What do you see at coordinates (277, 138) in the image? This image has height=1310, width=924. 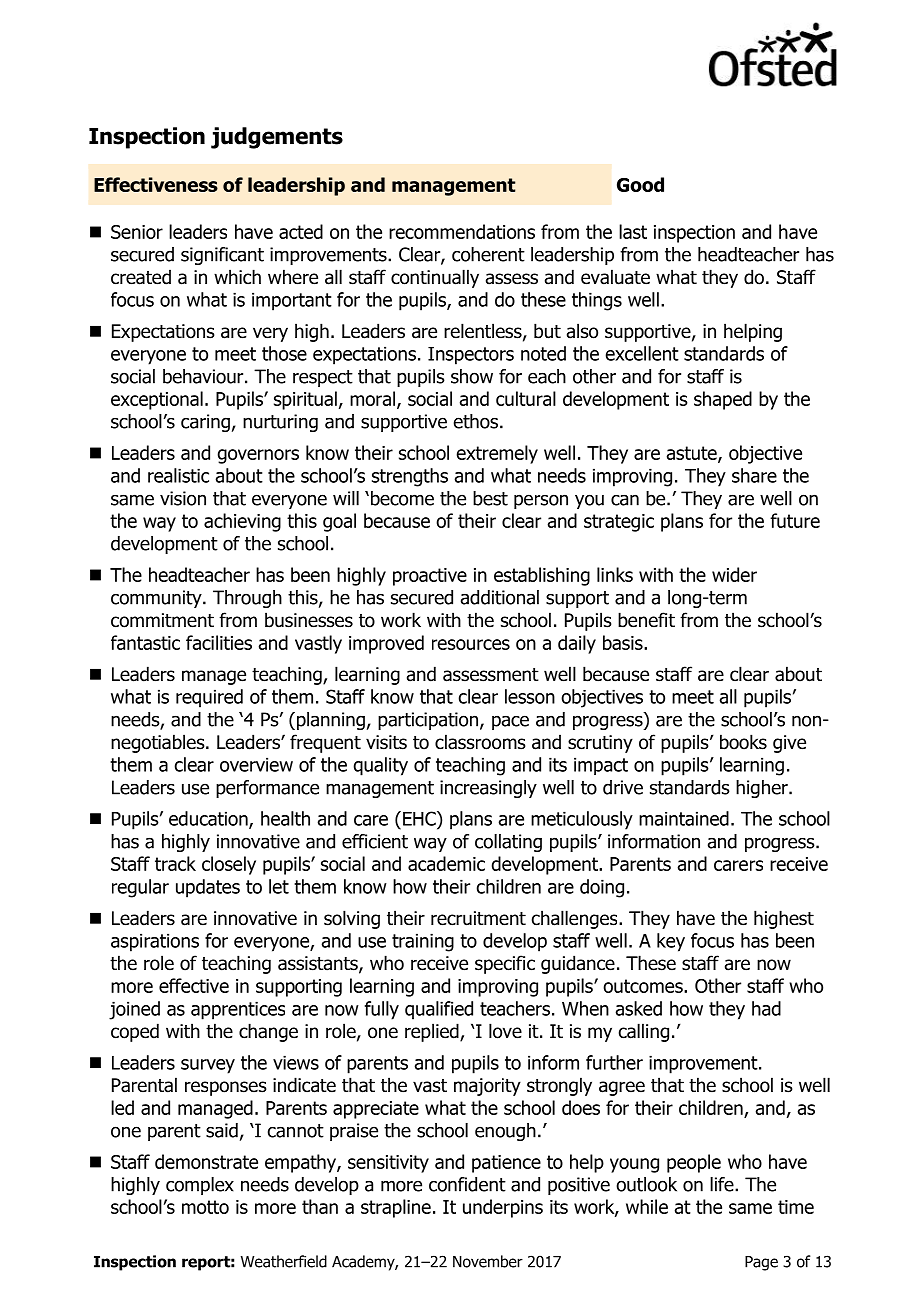 I see `judgements` at bounding box center [277, 138].
